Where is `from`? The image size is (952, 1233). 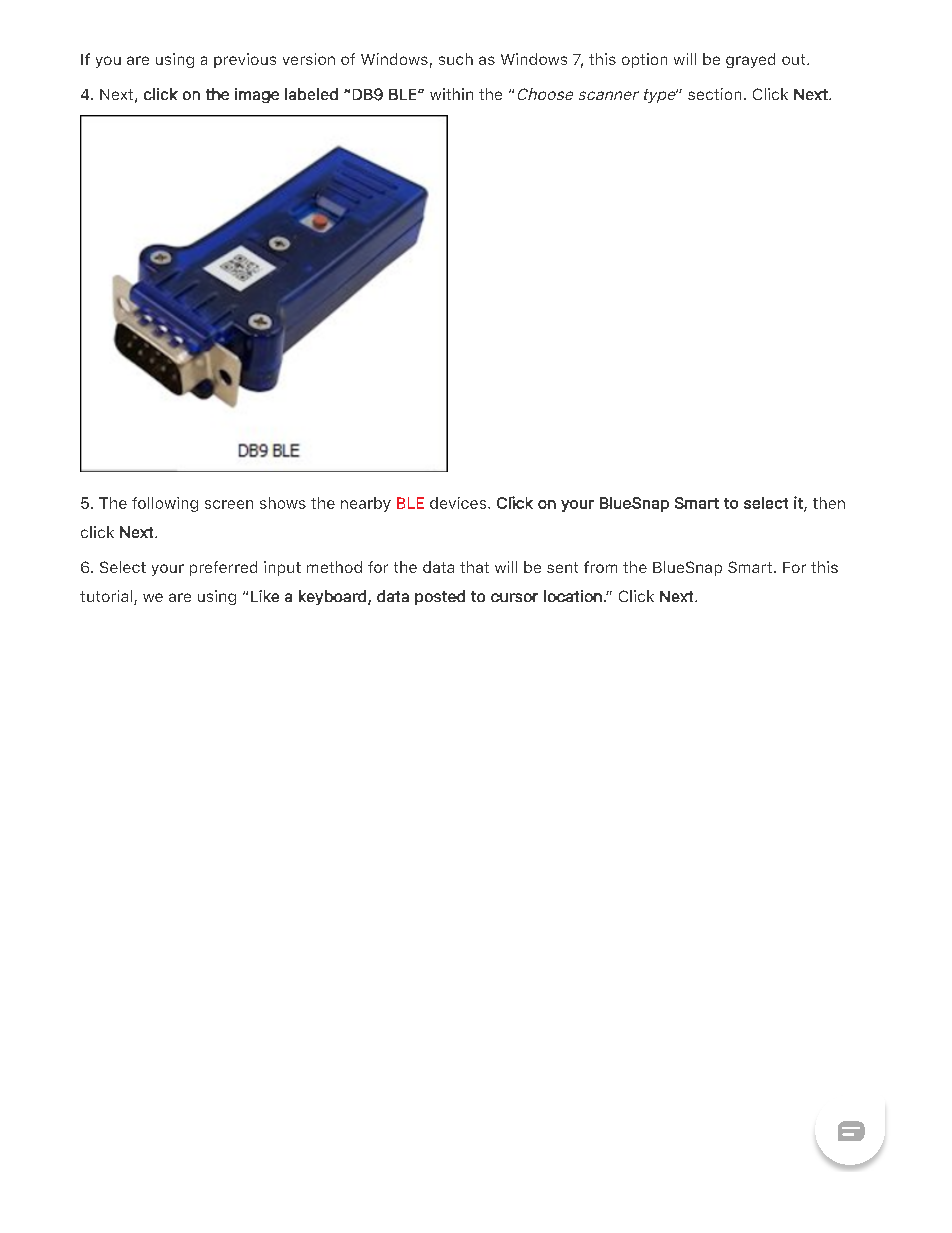 from is located at coordinates (600, 567).
